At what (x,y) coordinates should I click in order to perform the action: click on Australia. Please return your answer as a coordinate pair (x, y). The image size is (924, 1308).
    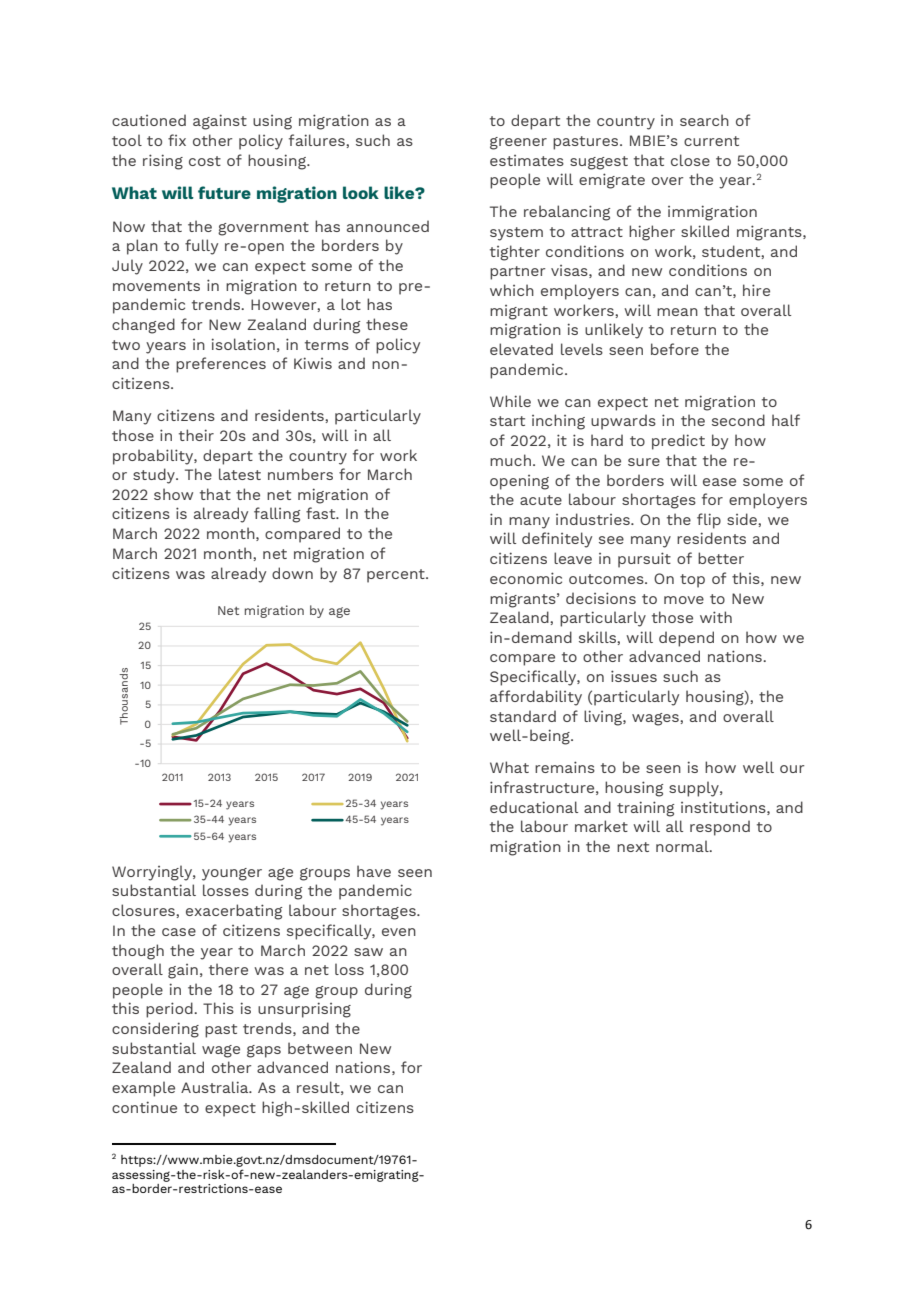
    Looking at the image, I should click on (216, 1087).
